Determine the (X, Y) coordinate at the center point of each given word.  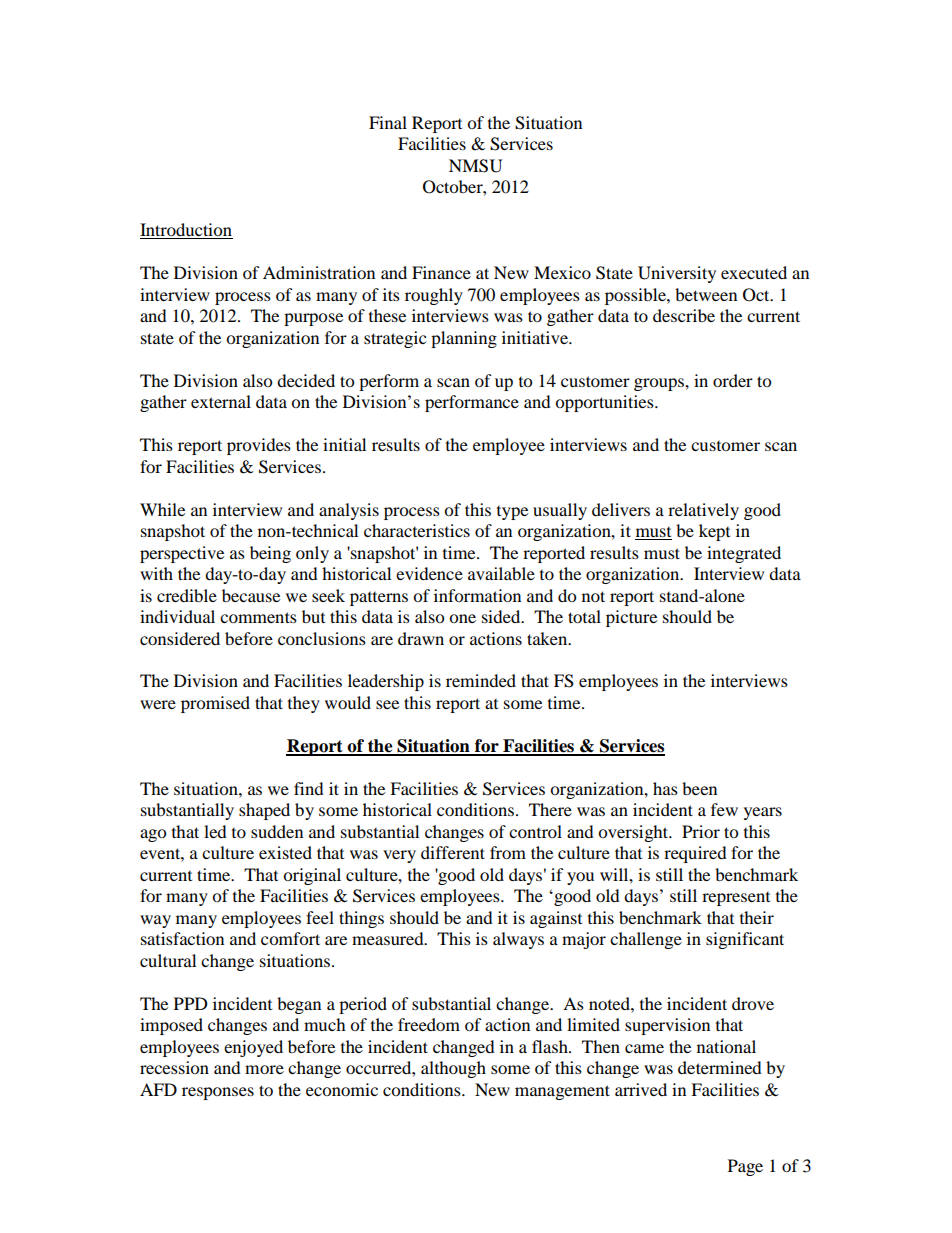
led (215, 831)
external (221, 401)
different (453, 852)
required (695, 854)
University (677, 274)
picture (631, 618)
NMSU (476, 166)
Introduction (186, 231)
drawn (421, 638)
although (453, 1069)
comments (258, 617)
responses (218, 1093)
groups (660, 384)
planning (464, 339)
